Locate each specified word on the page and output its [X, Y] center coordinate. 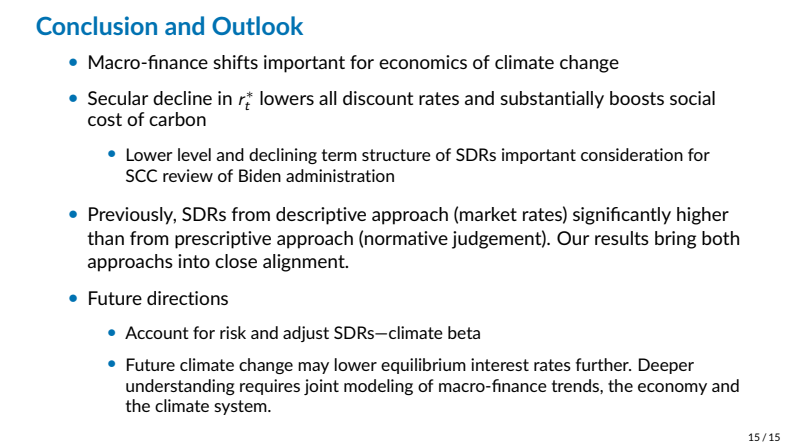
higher [703, 216]
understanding [180, 387]
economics [423, 62]
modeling [378, 387]
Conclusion [96, 25]
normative [406, 238]
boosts [637, 98]
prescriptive [223, 240]
